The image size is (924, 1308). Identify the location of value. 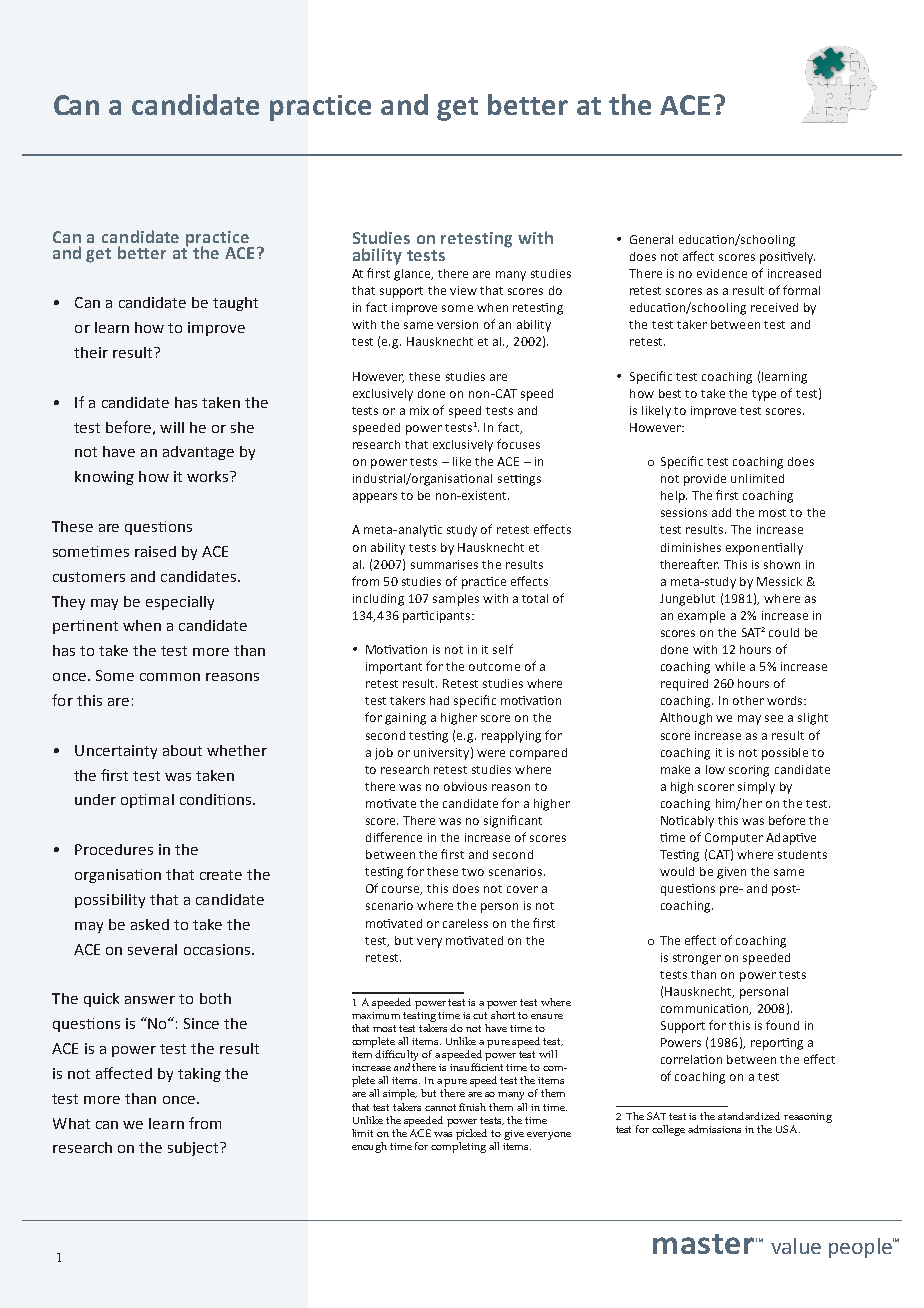
(796, 1246).
